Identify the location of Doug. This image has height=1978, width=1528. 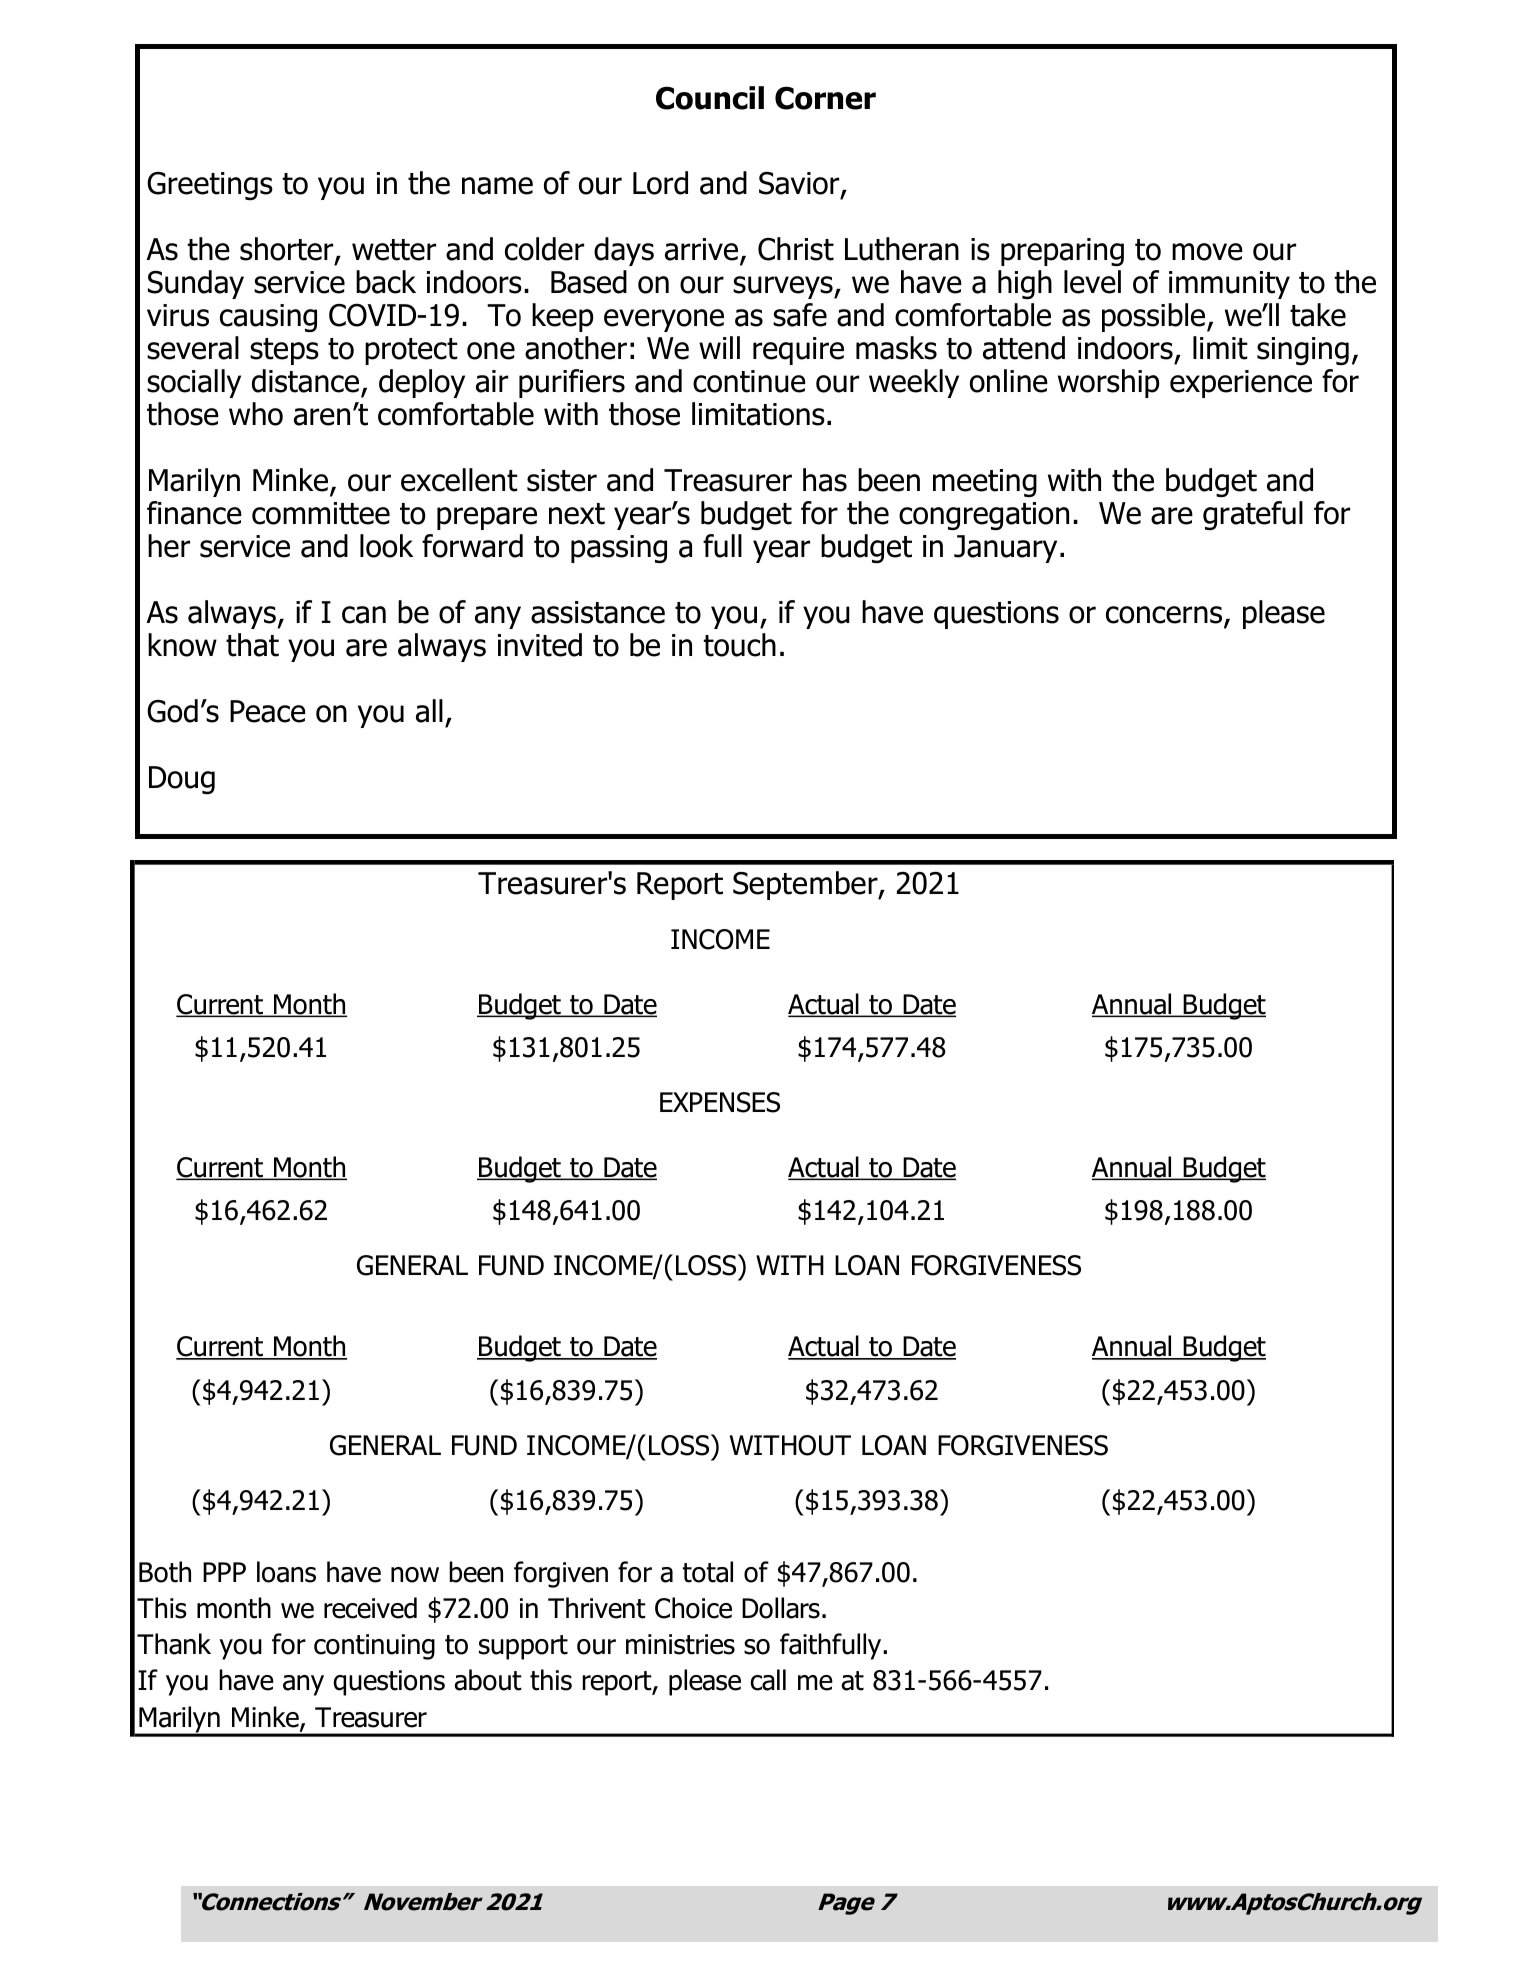
(182, 780).
